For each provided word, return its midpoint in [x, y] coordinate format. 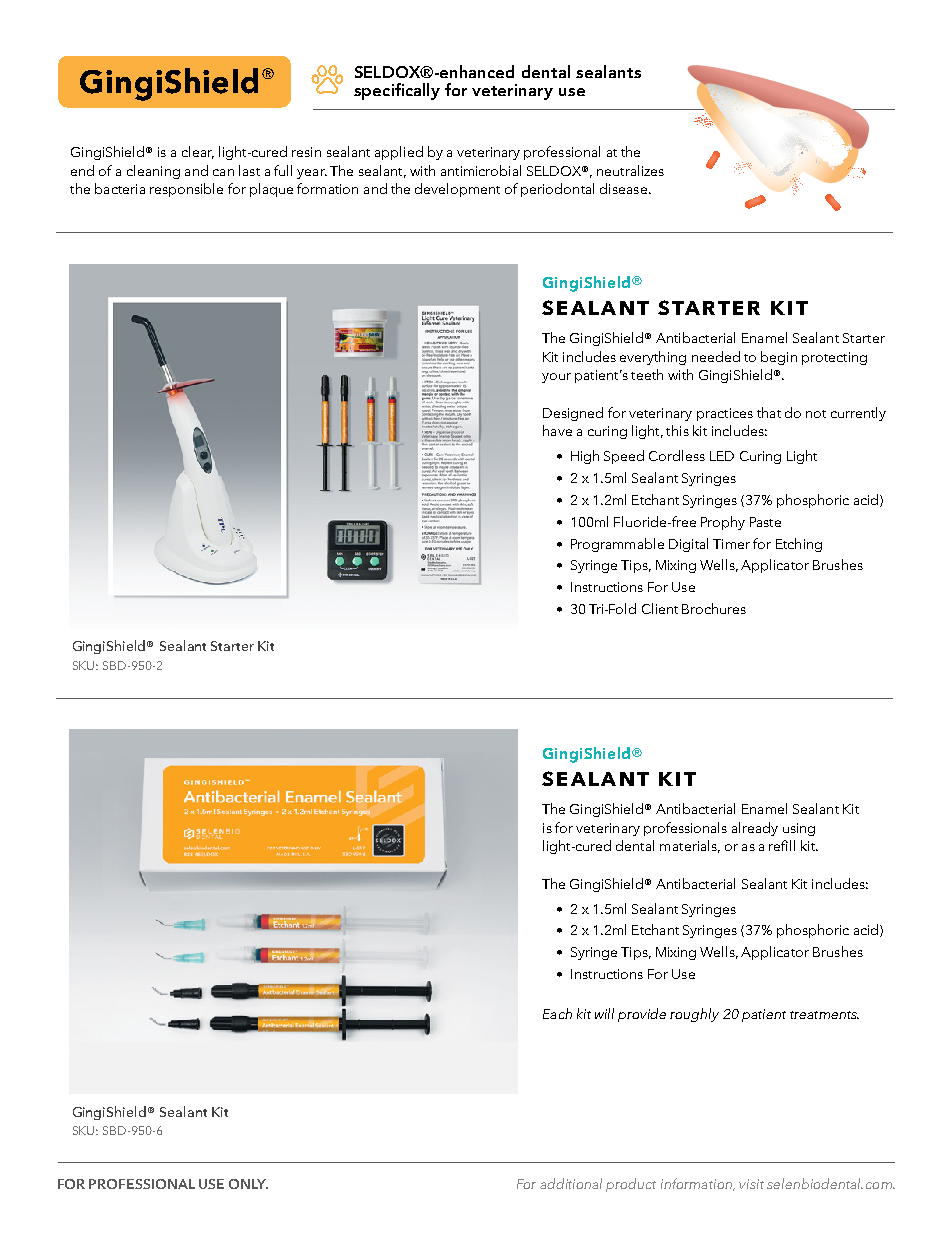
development [457, 190]
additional [571, 1183]
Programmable [617, 545]
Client [660, 608]
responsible [186, 190]
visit [751, 1184]
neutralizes [630, 170]
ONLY [248, 1184]
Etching [799, 545]
